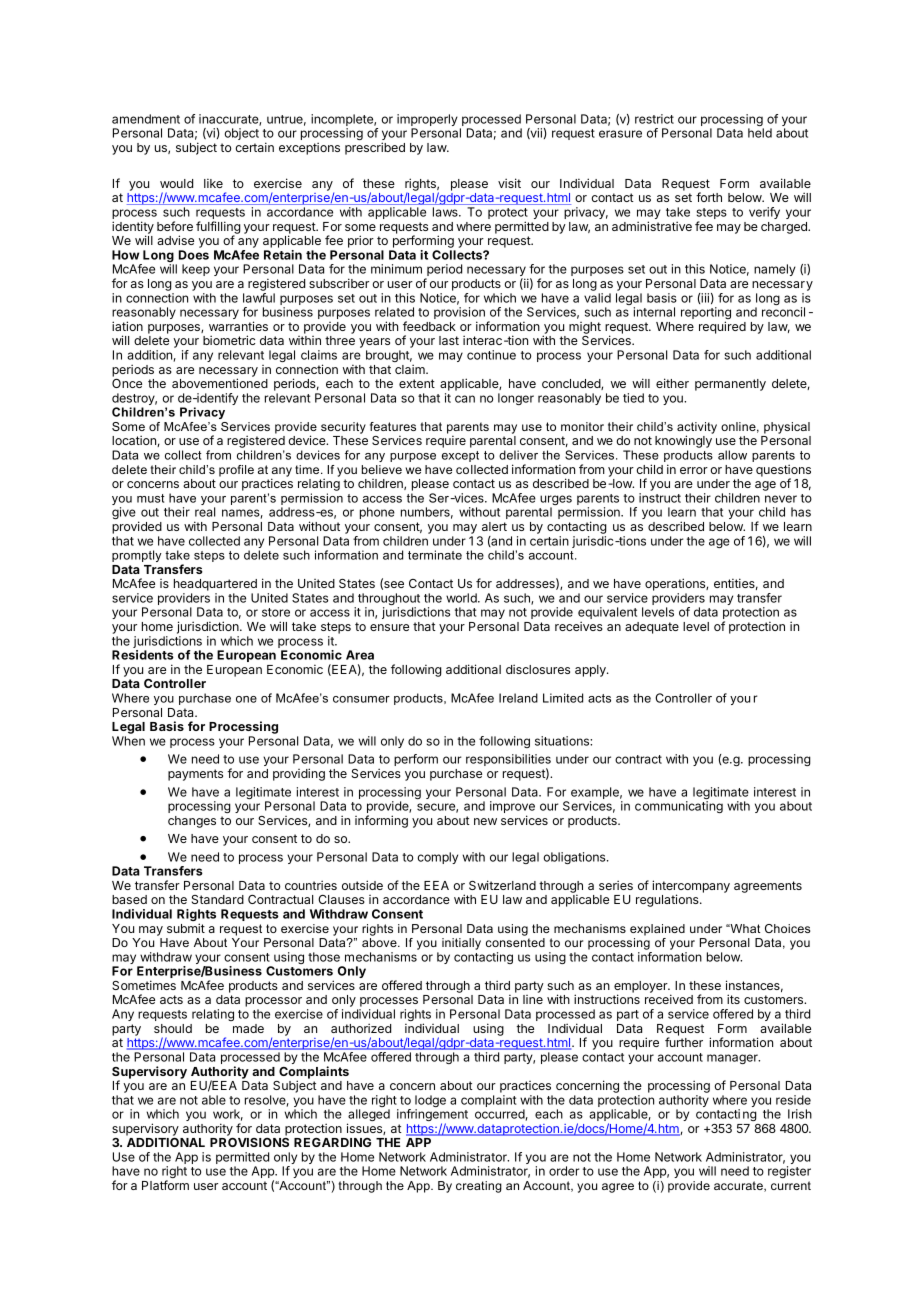 The width and height of the screenshot is (924, 1308). I want to click on REGARDING, so click(332, 1142).
